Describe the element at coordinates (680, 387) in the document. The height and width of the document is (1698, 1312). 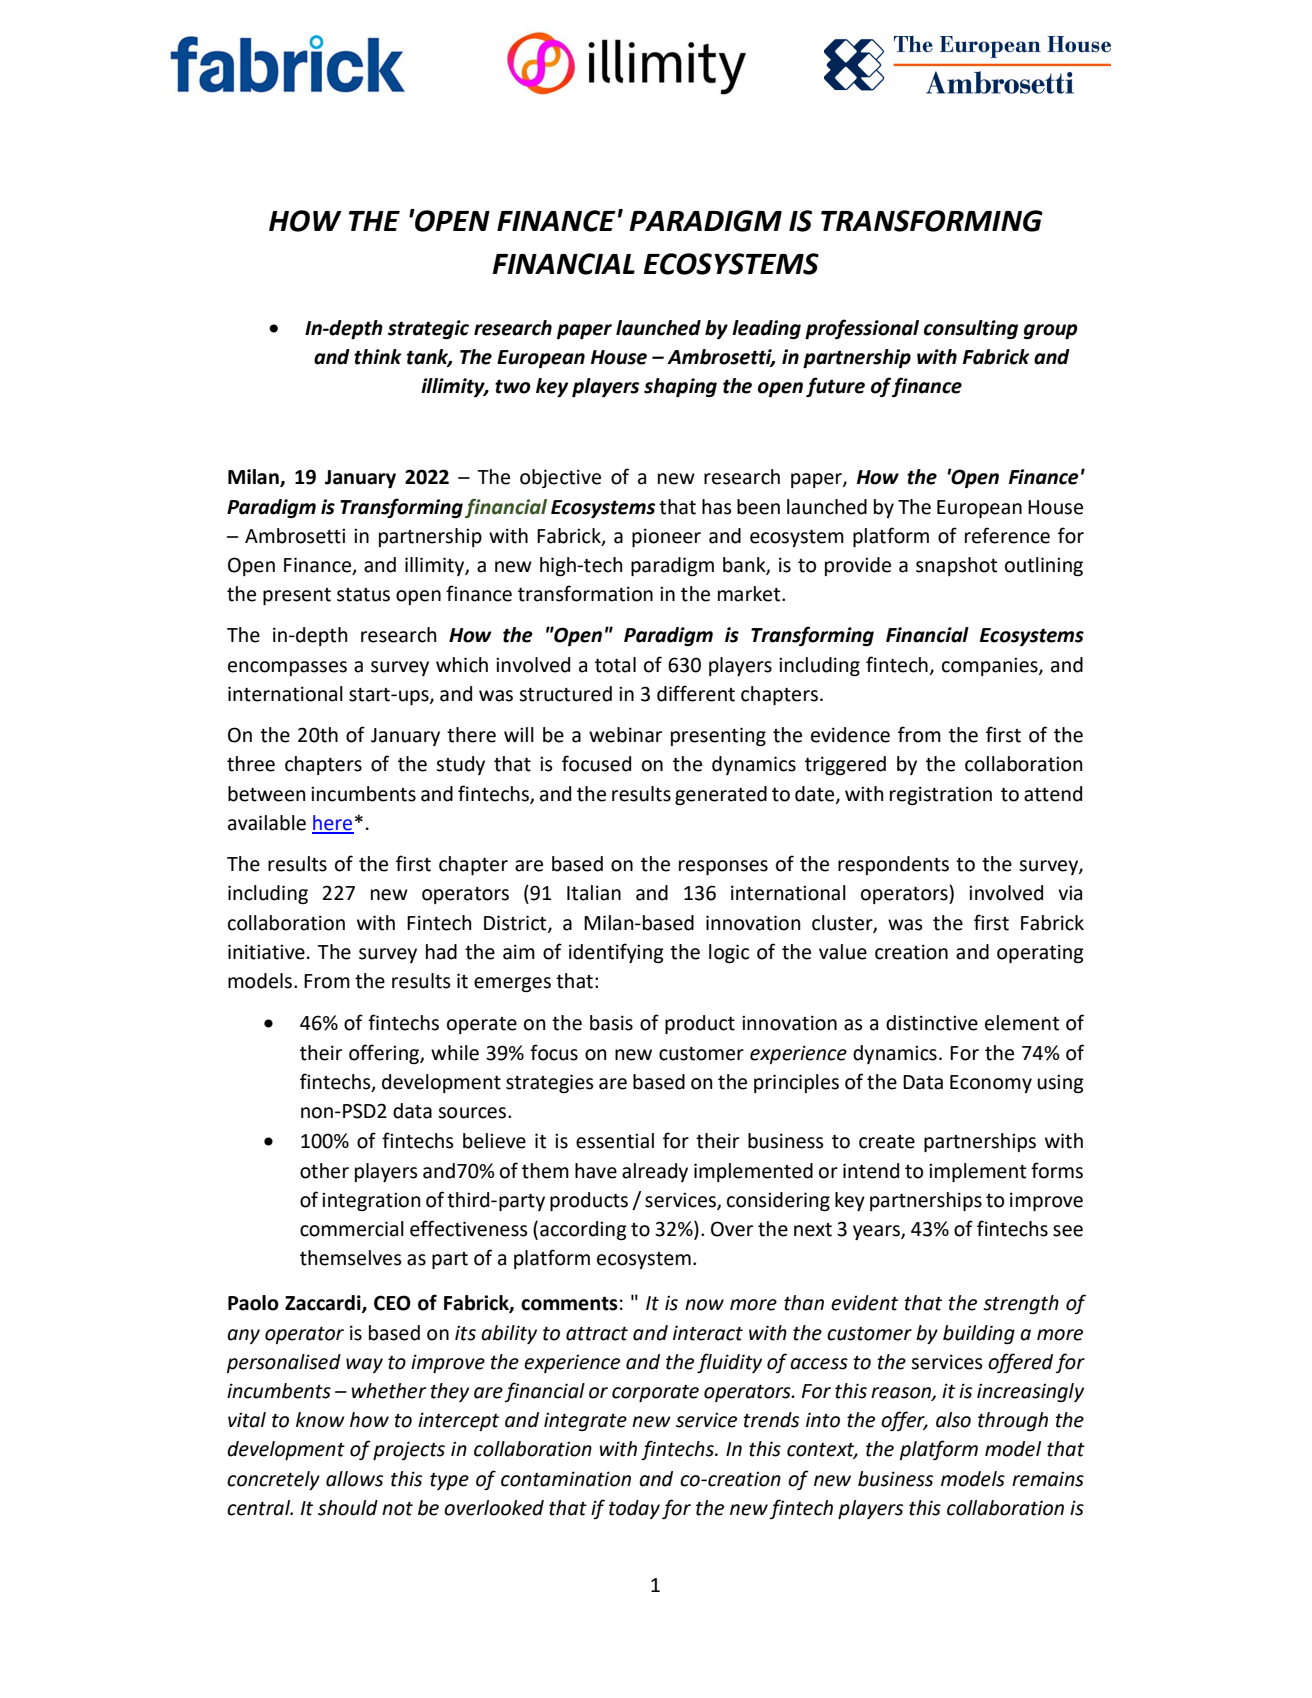
I see `shaping` at that location.
